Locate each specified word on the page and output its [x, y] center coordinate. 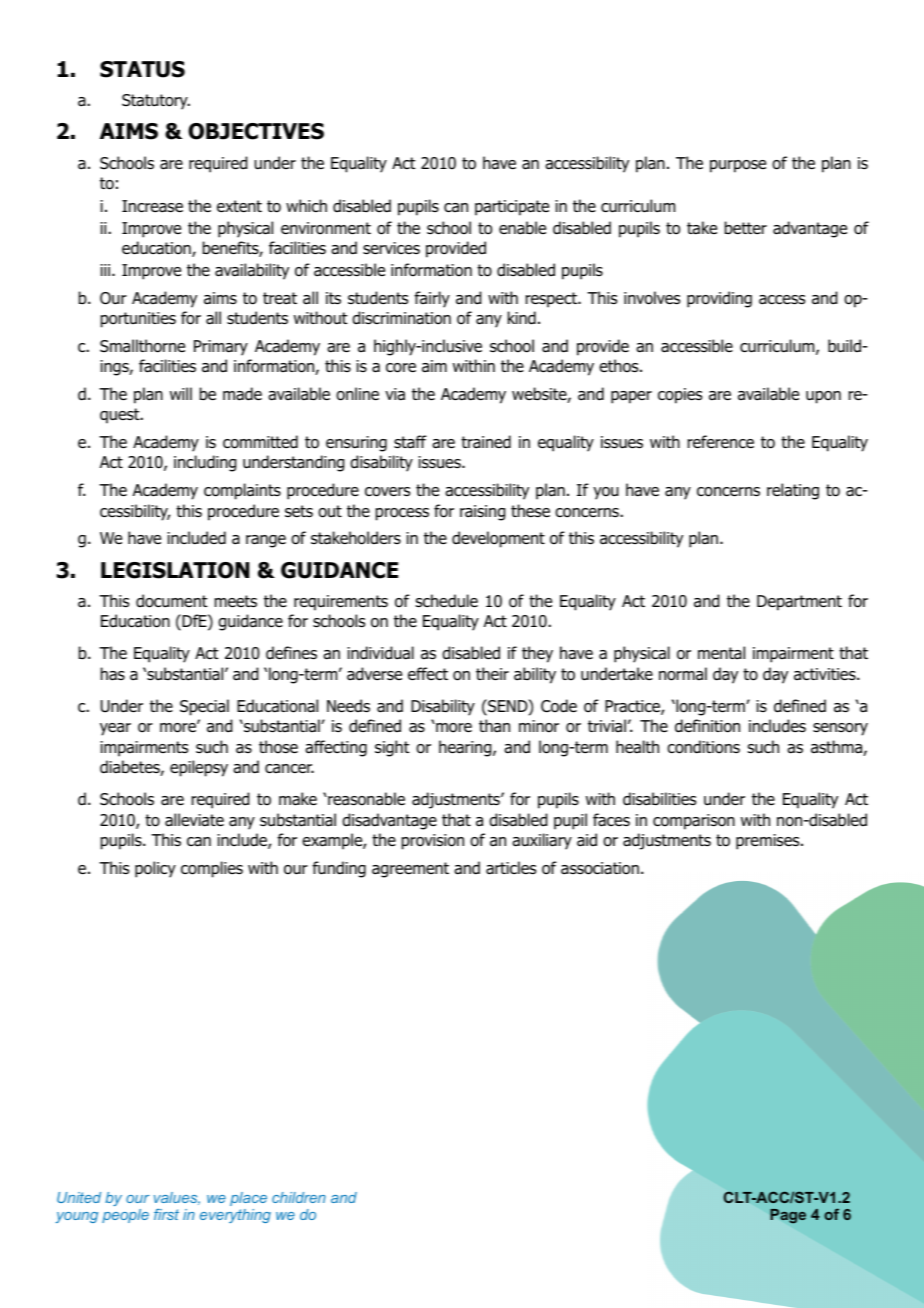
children [299, 1197]
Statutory [156, 102]
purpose [738, 166]
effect [428, 673]
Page [788, 1216]
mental [721, 653]
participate [512, 208]
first [166, 1214]
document [171, 601]
